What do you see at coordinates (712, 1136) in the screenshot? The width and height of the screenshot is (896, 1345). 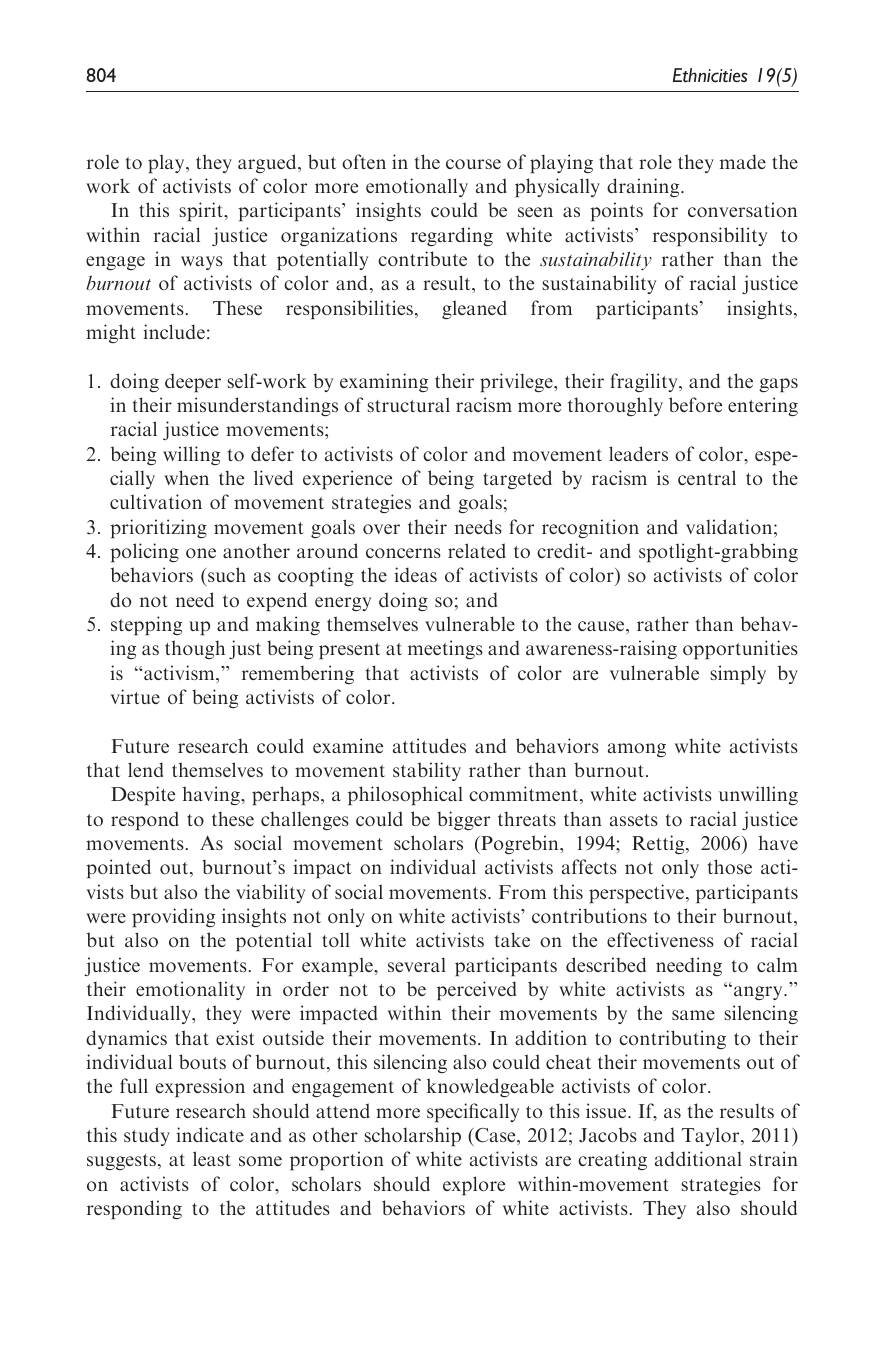 I see `Taylor` at bounding box center [712, 1136].
